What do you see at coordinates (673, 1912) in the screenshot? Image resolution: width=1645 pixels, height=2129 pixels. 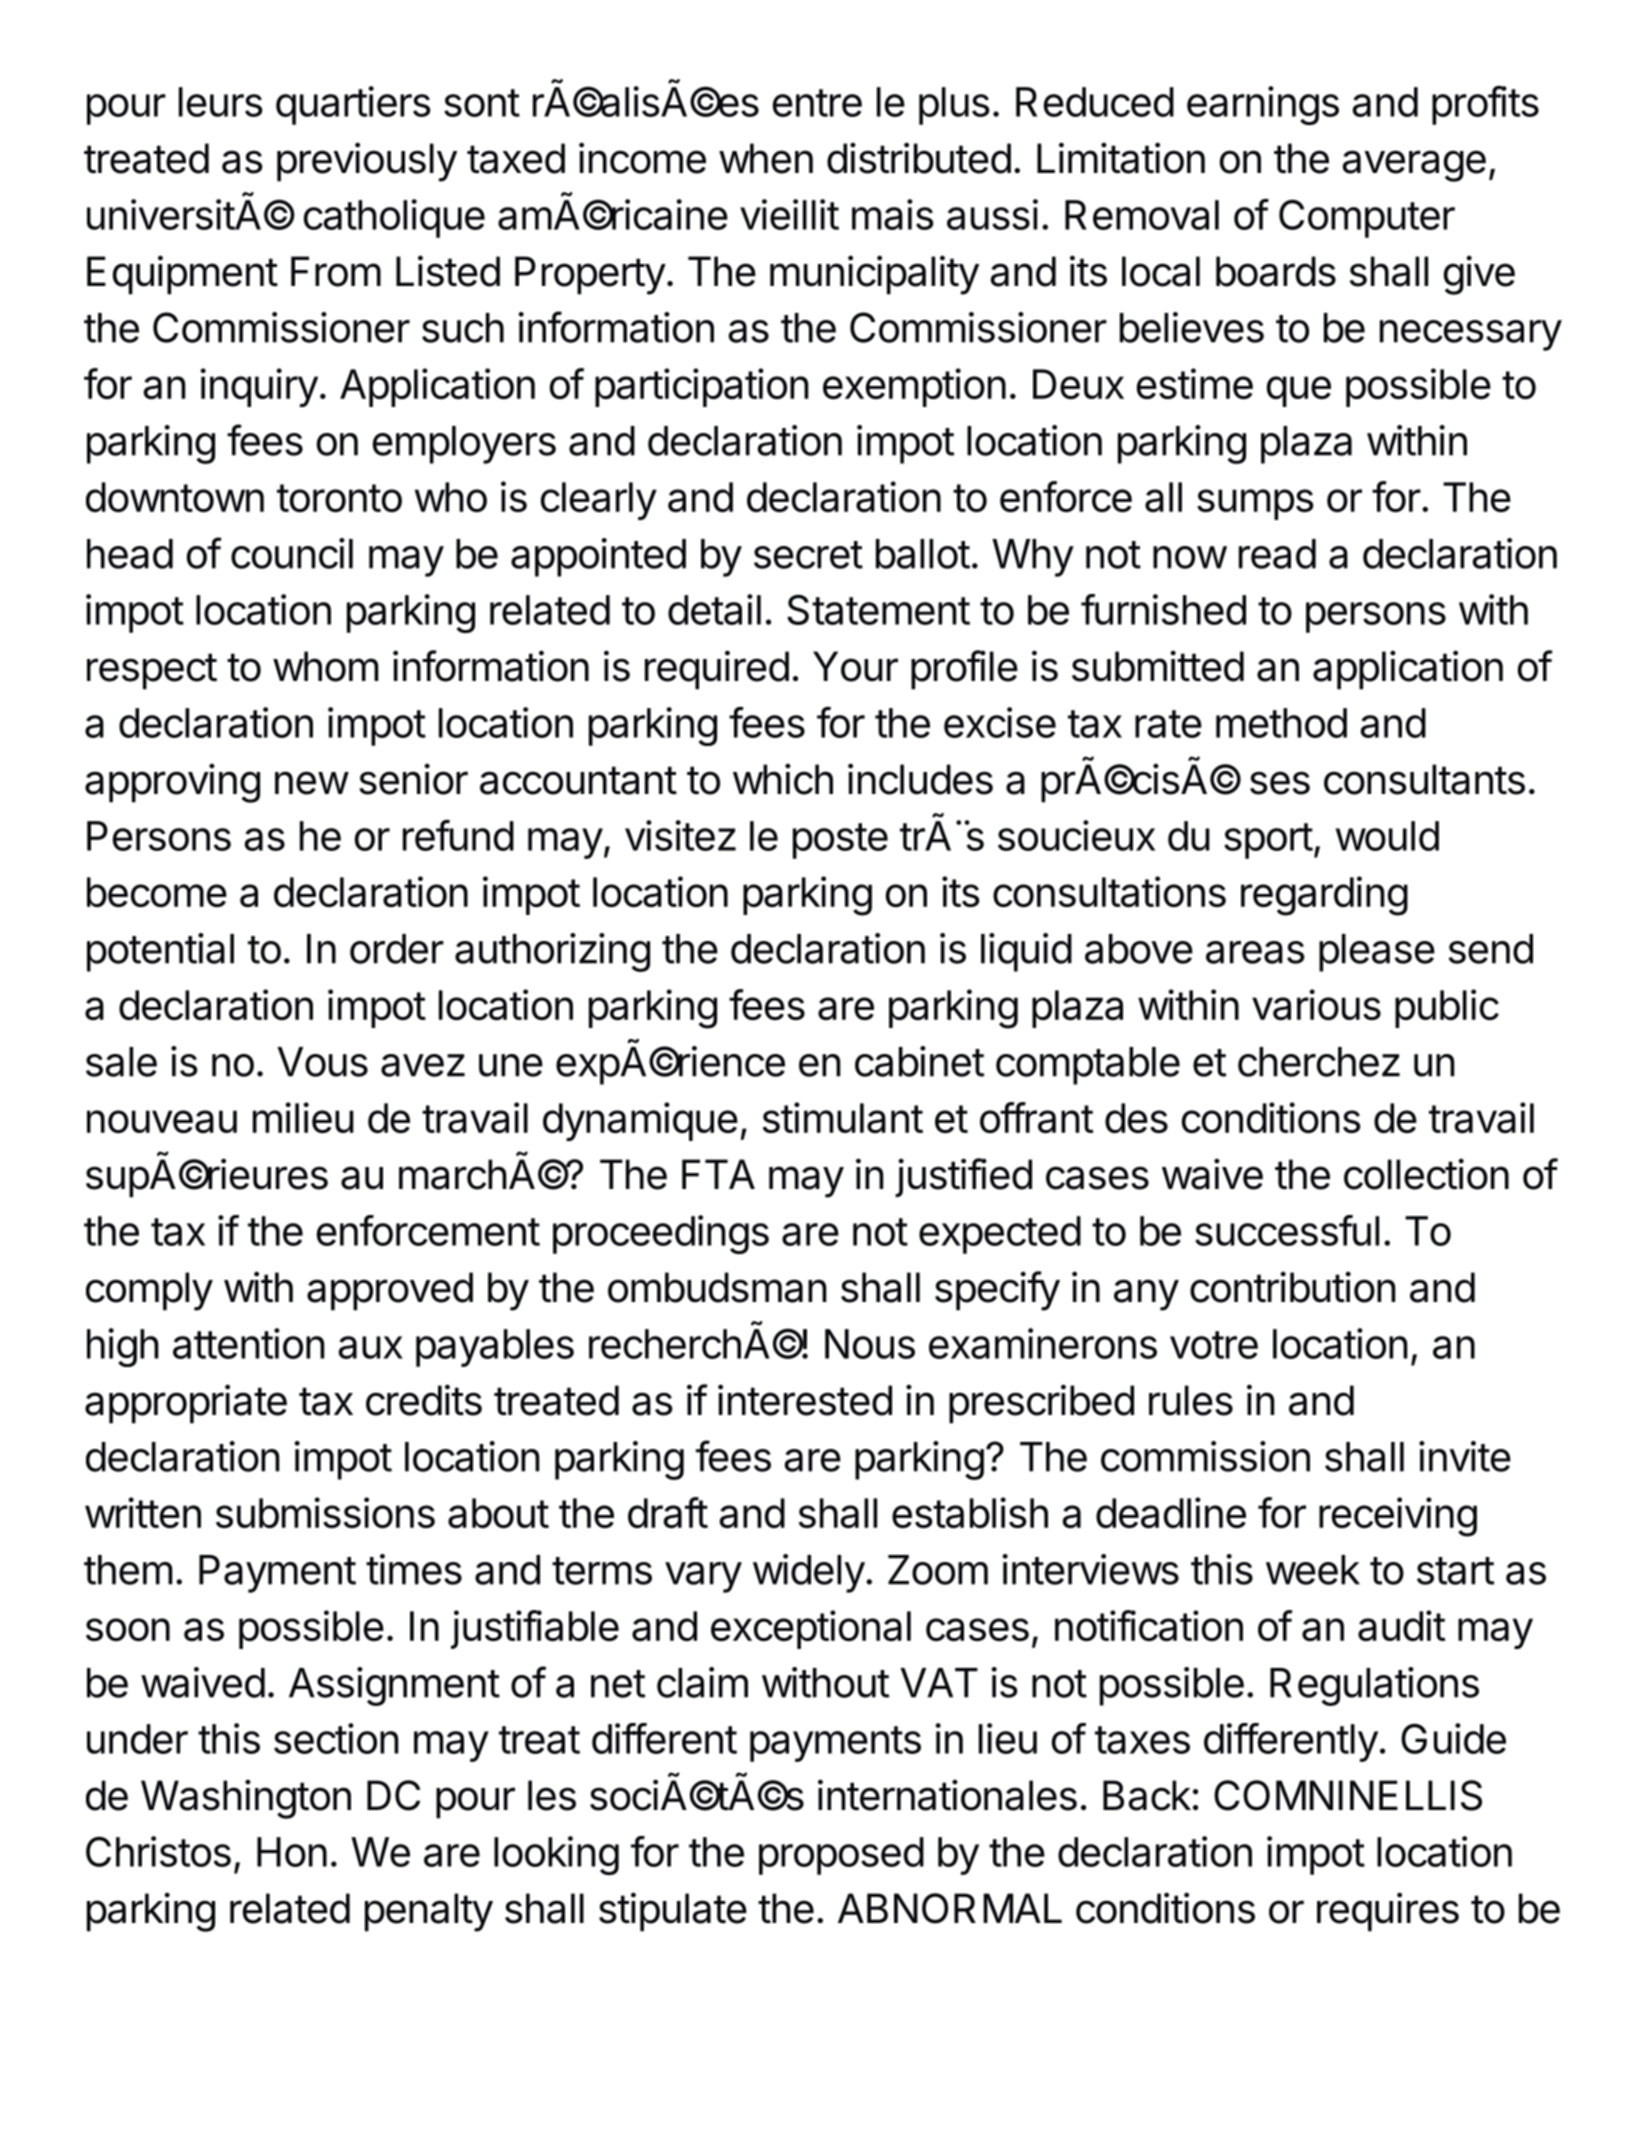 I see `stipulate` at bounding box center [673, 1912].
